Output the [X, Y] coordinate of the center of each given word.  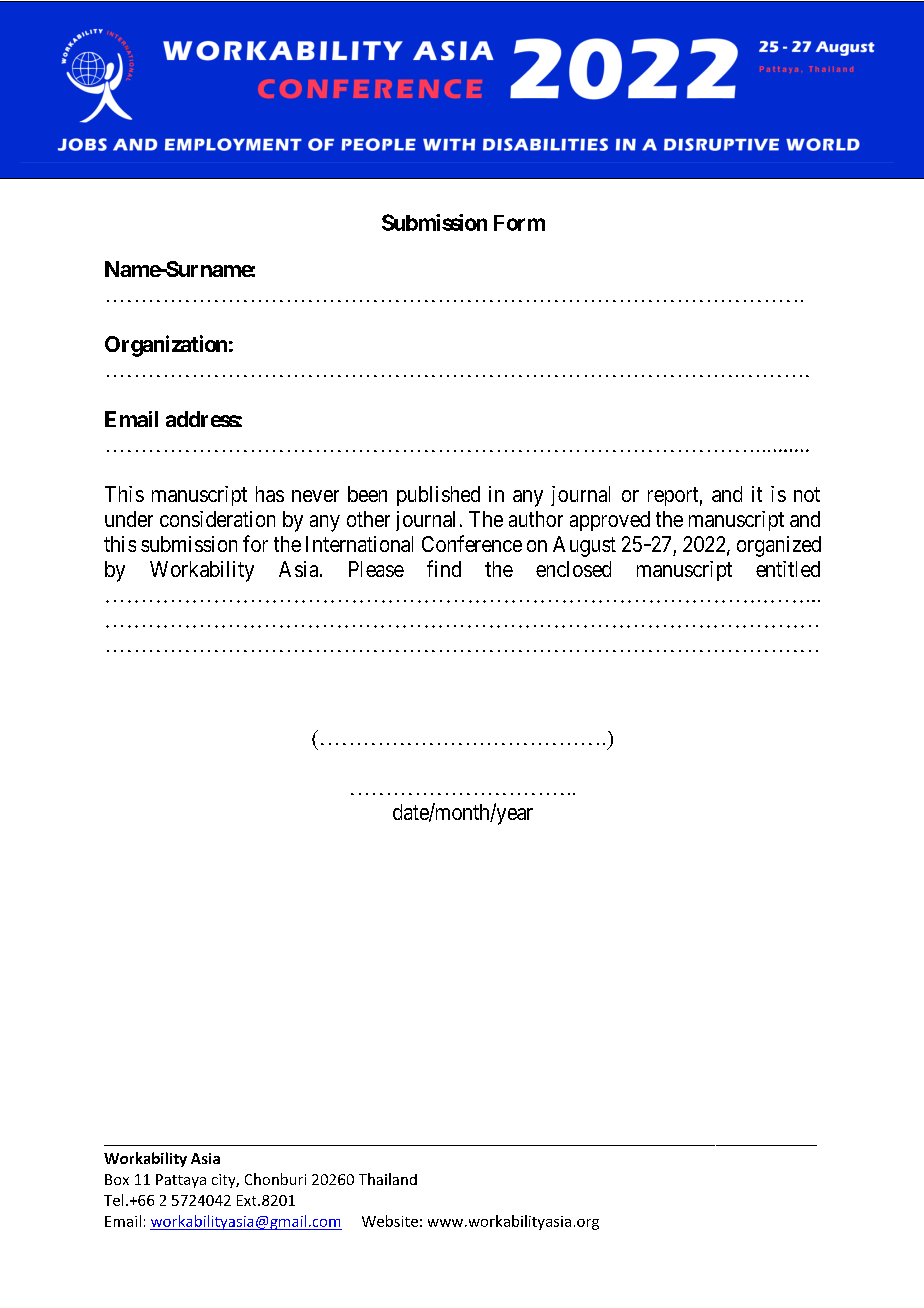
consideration [217, 519]
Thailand [388, 1179]
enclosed [573, 569]
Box [117, 1179]
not [807, 494]
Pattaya [181, 1181]
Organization [166, 346]
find [444, 568]
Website [390, 1221]
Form [519, 223]
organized [779, 546]
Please [376, 569]
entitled [788, 569]
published [438, 496]
